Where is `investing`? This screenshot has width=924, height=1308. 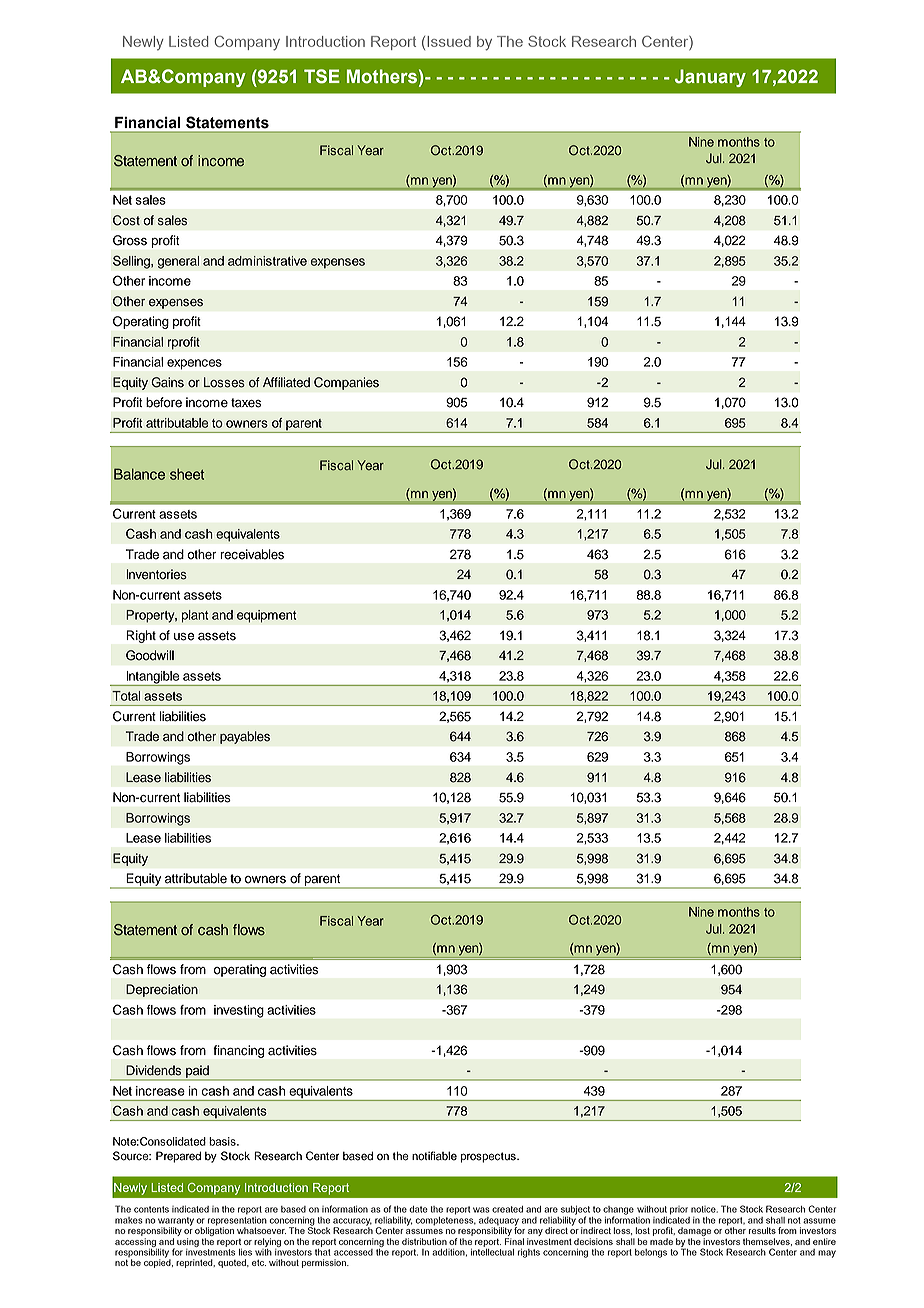
investing is located at coordinates (239, 1011).
